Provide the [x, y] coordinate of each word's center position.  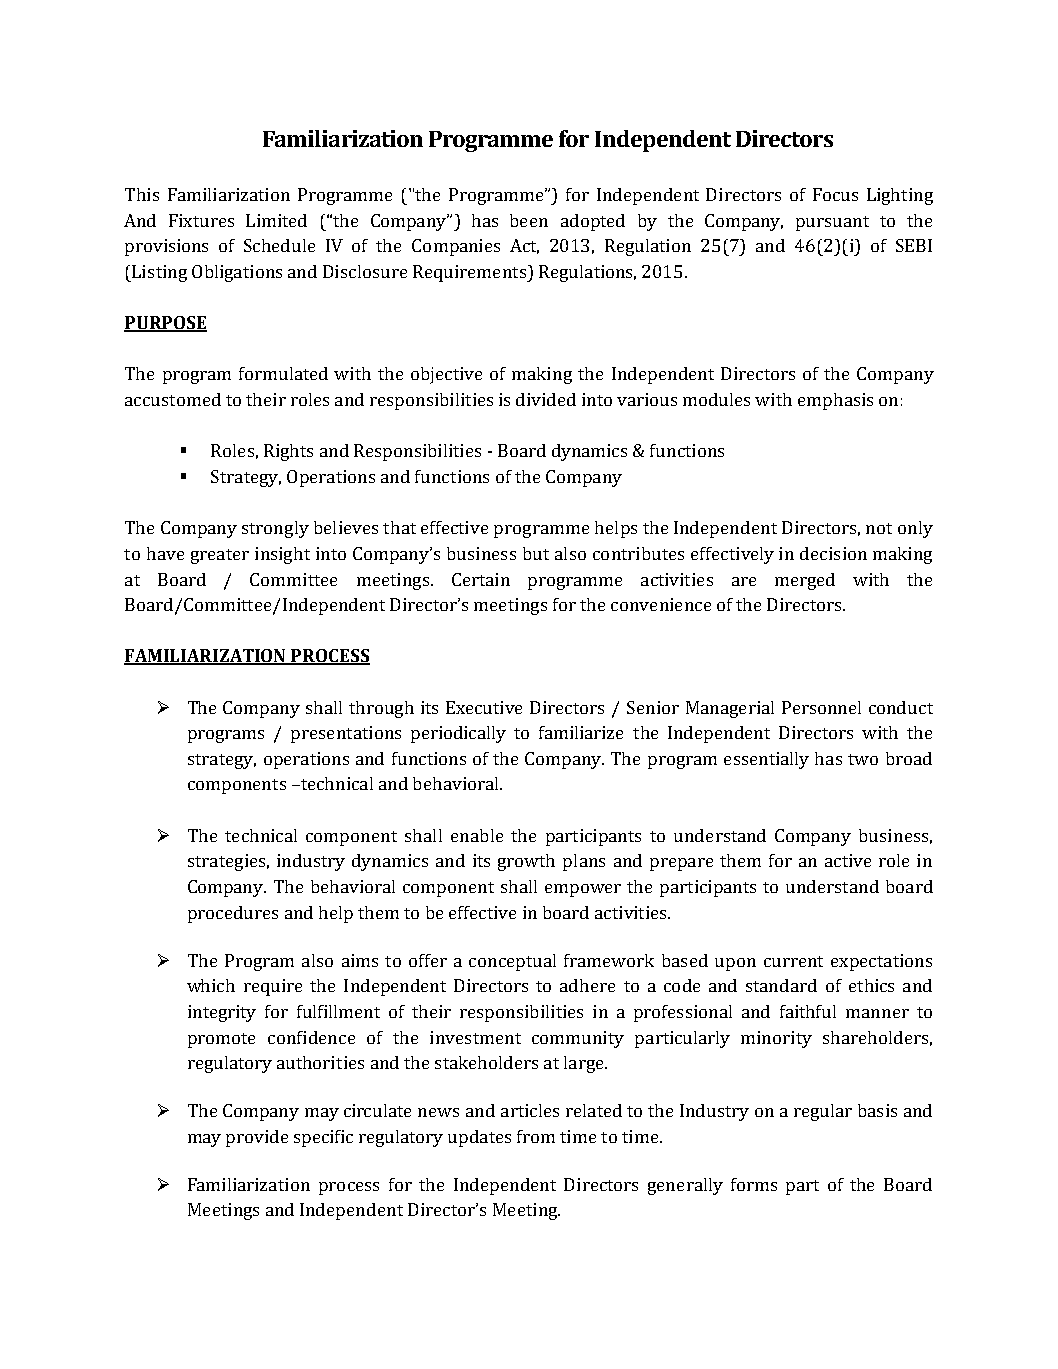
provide [257, 1138]
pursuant [832, 223]
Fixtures [201, 220]
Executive [484, 707]
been [529, 220]
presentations [346, 734]
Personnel [821, 707]
